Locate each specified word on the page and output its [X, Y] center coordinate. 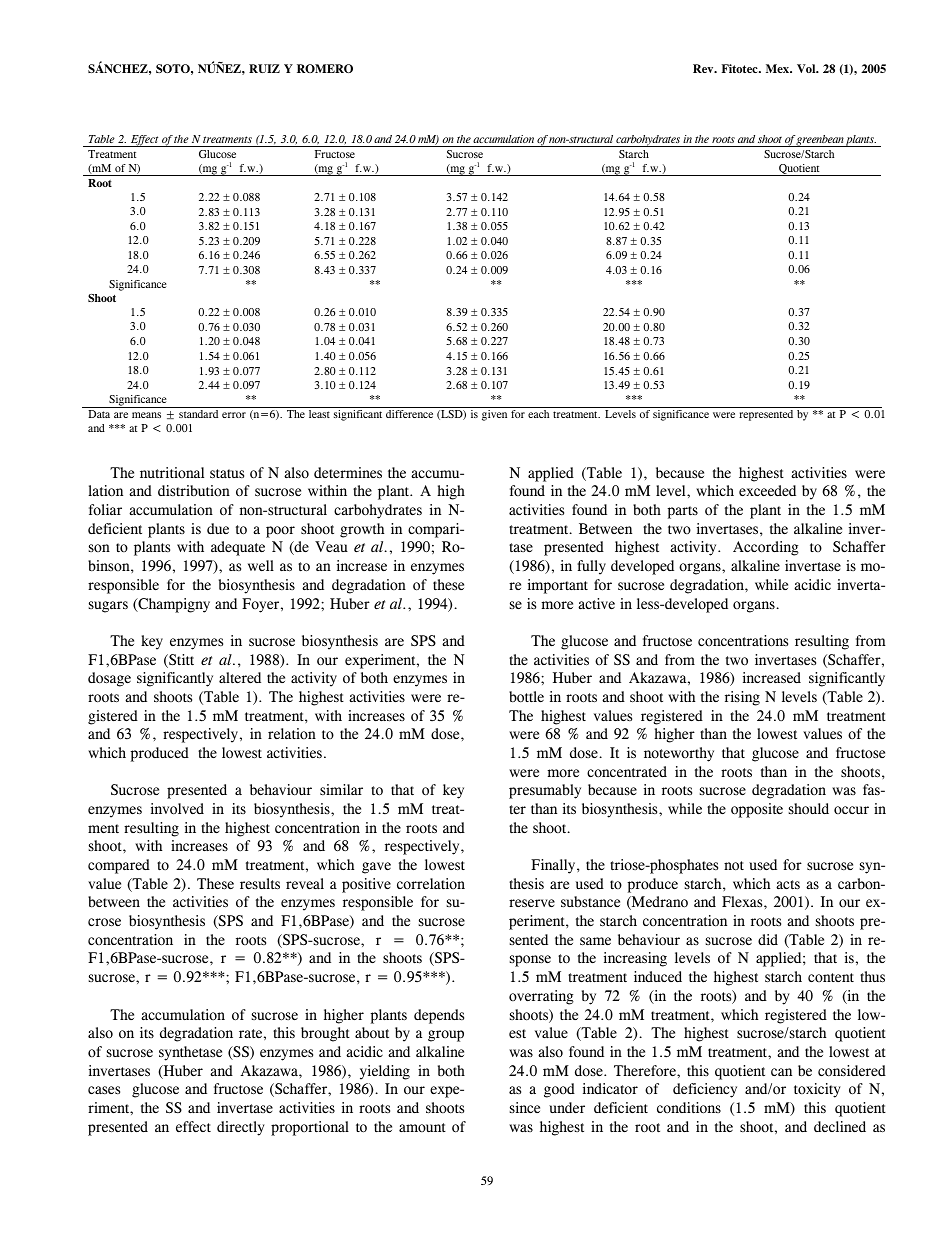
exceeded [767, 490]
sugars [108, 607]
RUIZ [264, 68]
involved [177, 809]
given [494, 415]
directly [241, 1128]
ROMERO [325, 68]
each [538, 414]
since [525, 1107]
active [596, 603]
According [766, 548]
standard [198, 414]
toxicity [817, 1090]
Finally [554, 866]
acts [788, 884]
